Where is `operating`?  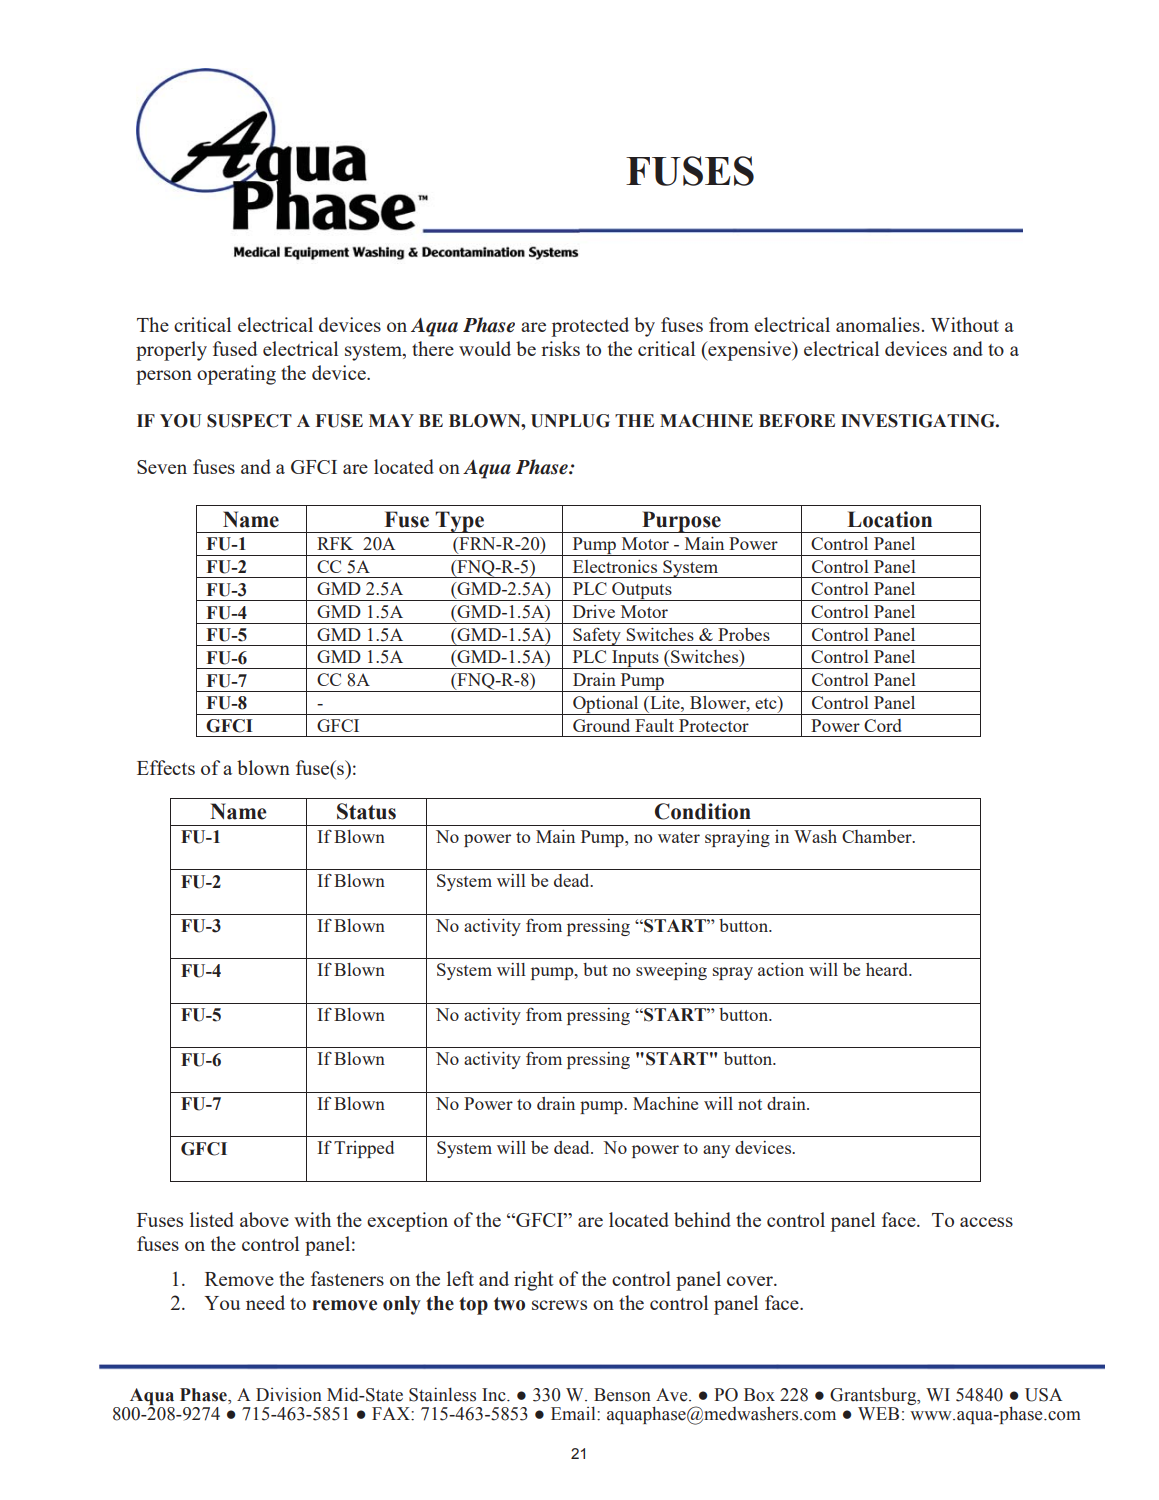 operating is located at coordinates (236, 375).
